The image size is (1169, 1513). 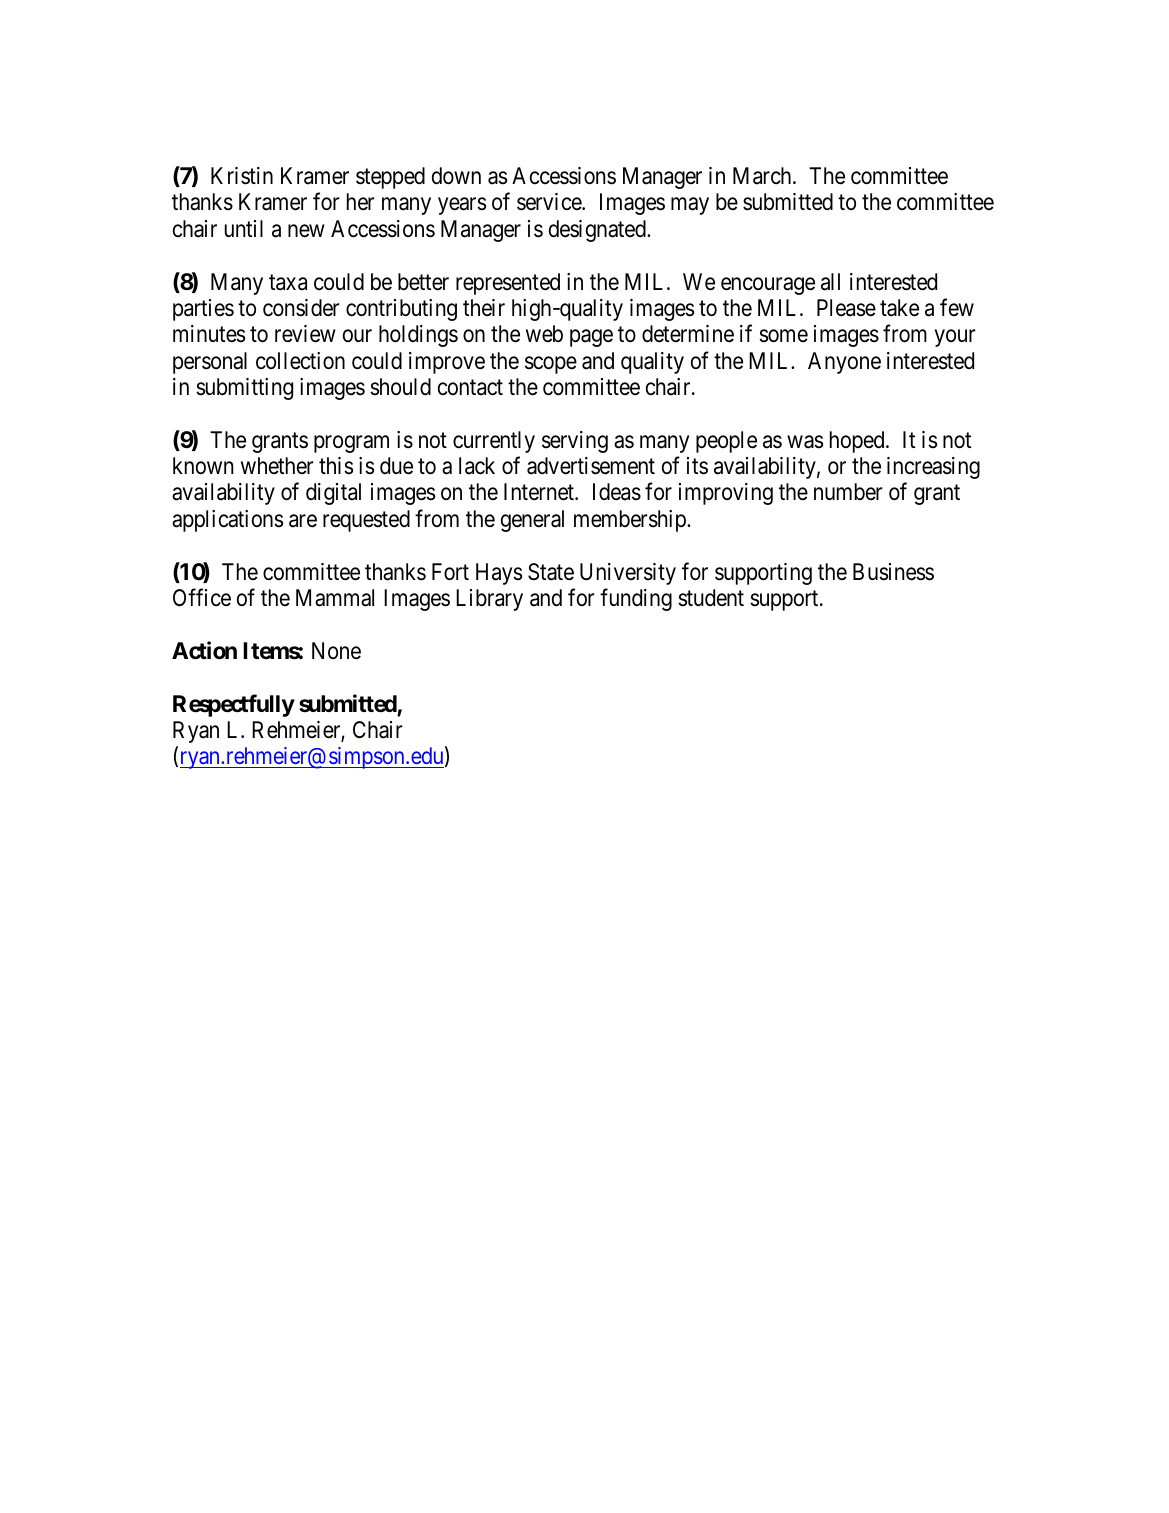 I want to click on funding, so click(x=636, y=599).
